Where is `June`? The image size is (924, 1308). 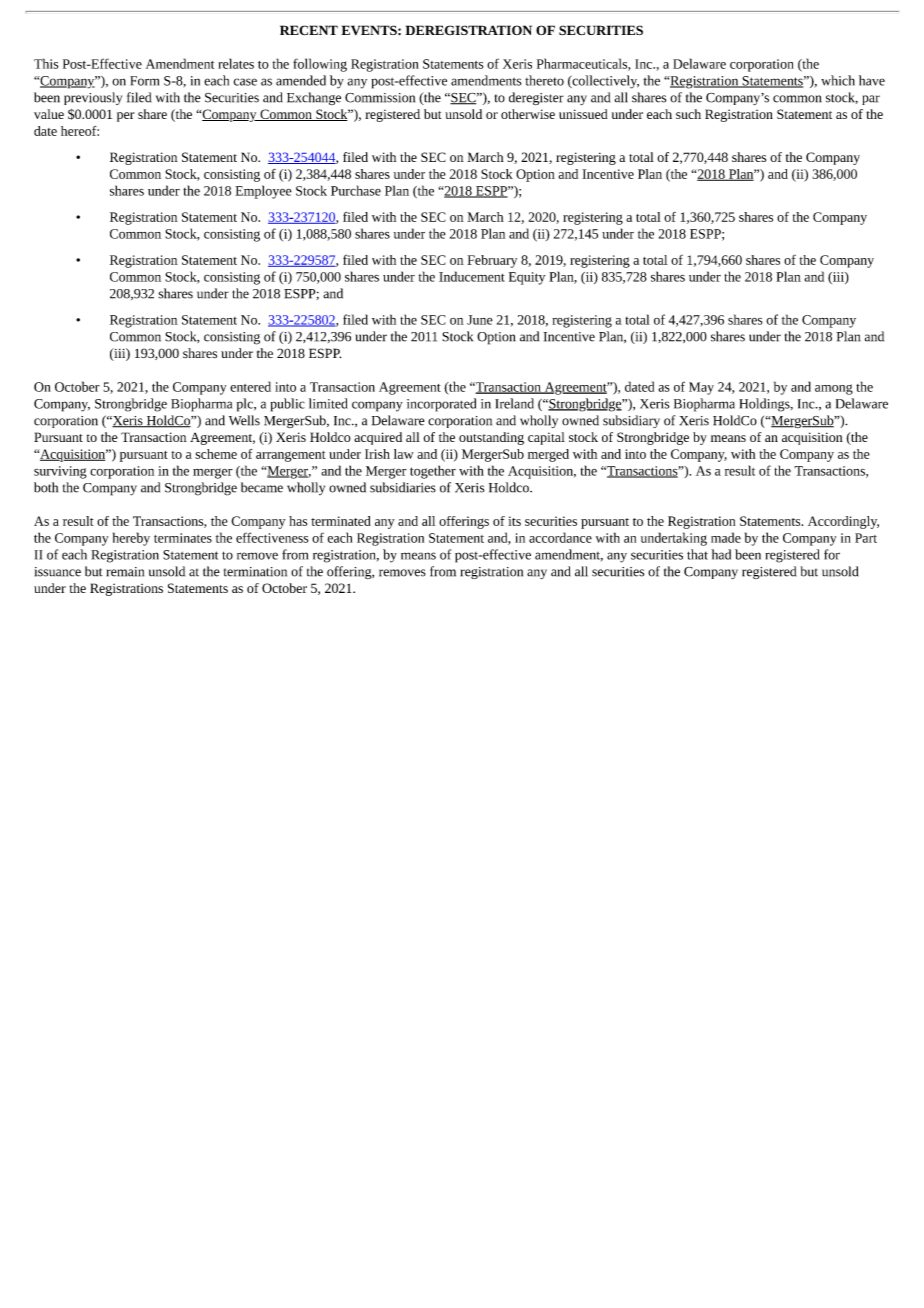 June is located at coordinates (480, 320).
